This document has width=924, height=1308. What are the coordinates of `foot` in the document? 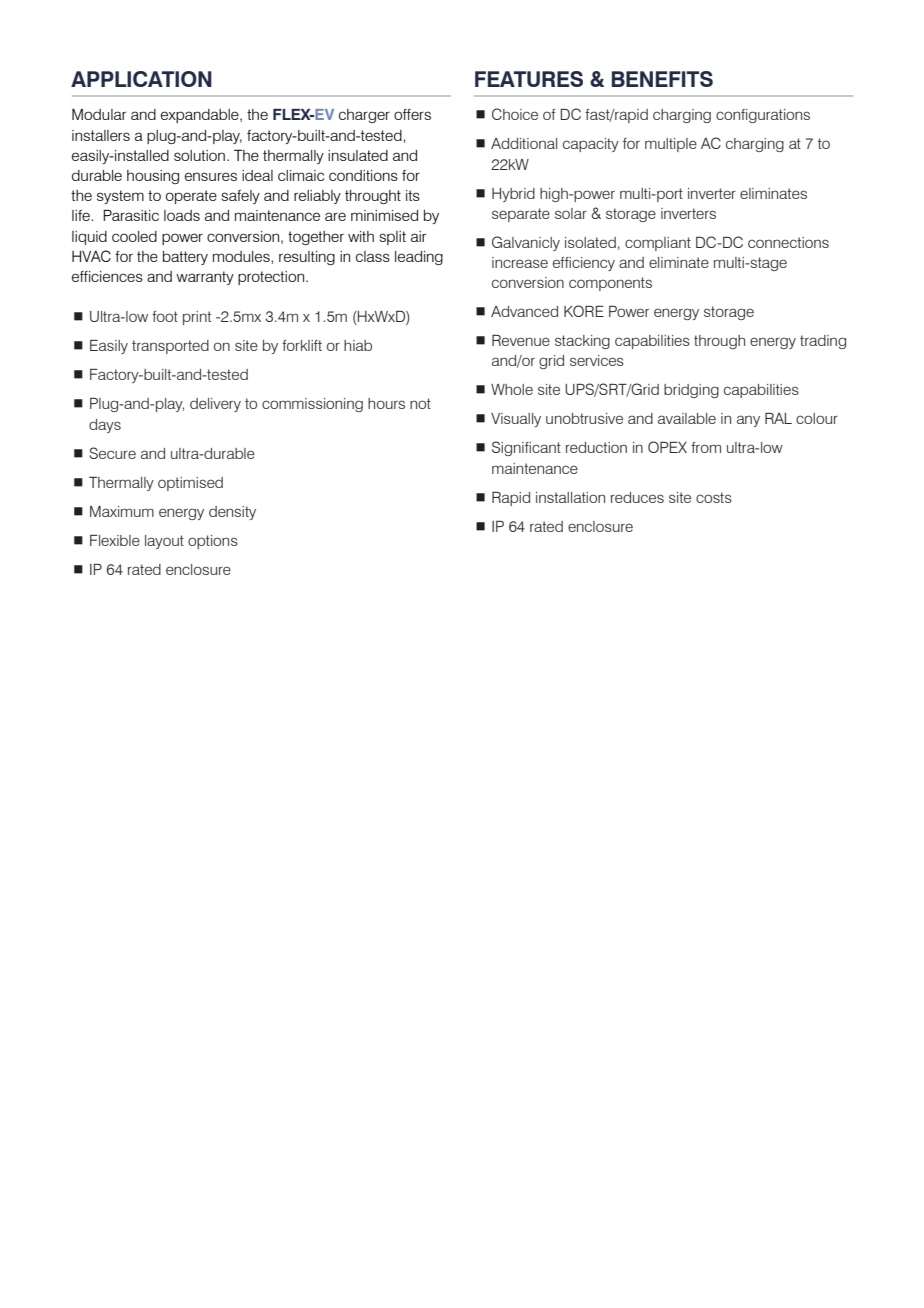 It's located at (165, 316).
